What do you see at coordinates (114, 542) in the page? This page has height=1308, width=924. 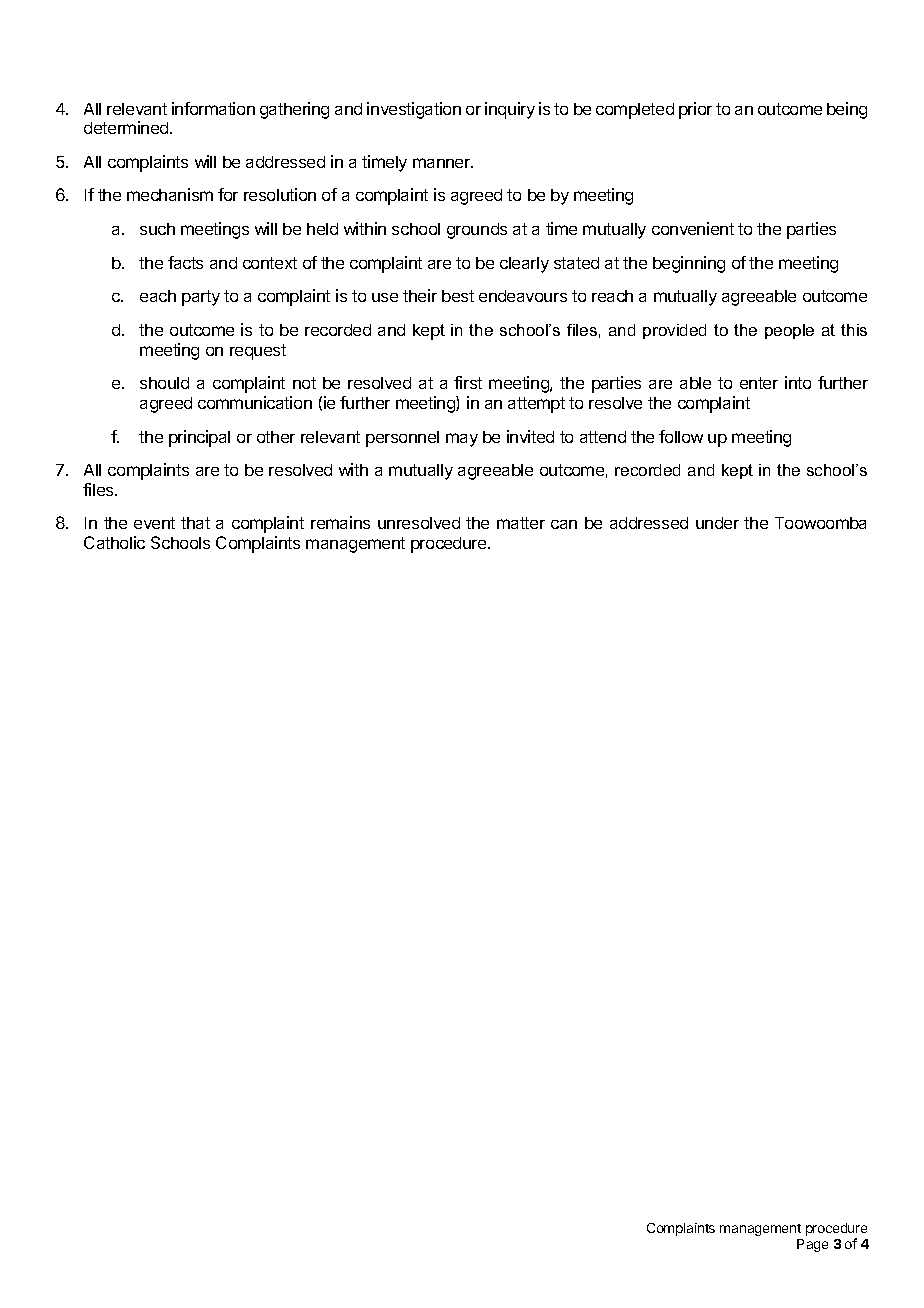 I see `Catholic` at bounding box center [114, 542].
